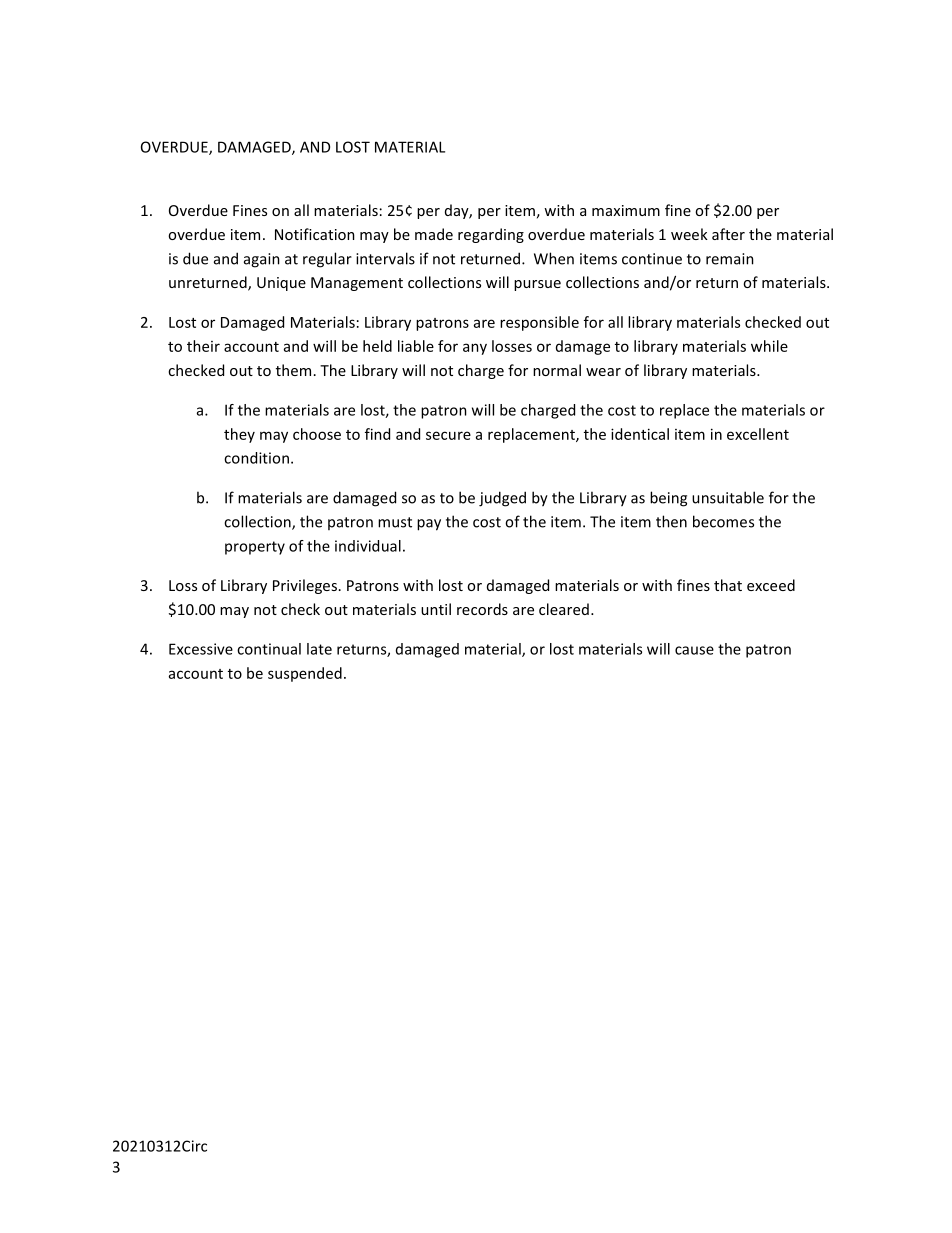 The image size is (952, 1233). What do you see at coordinates (482, 609) in the screenshot?
I see `records` at bounding box center [482, 609].
